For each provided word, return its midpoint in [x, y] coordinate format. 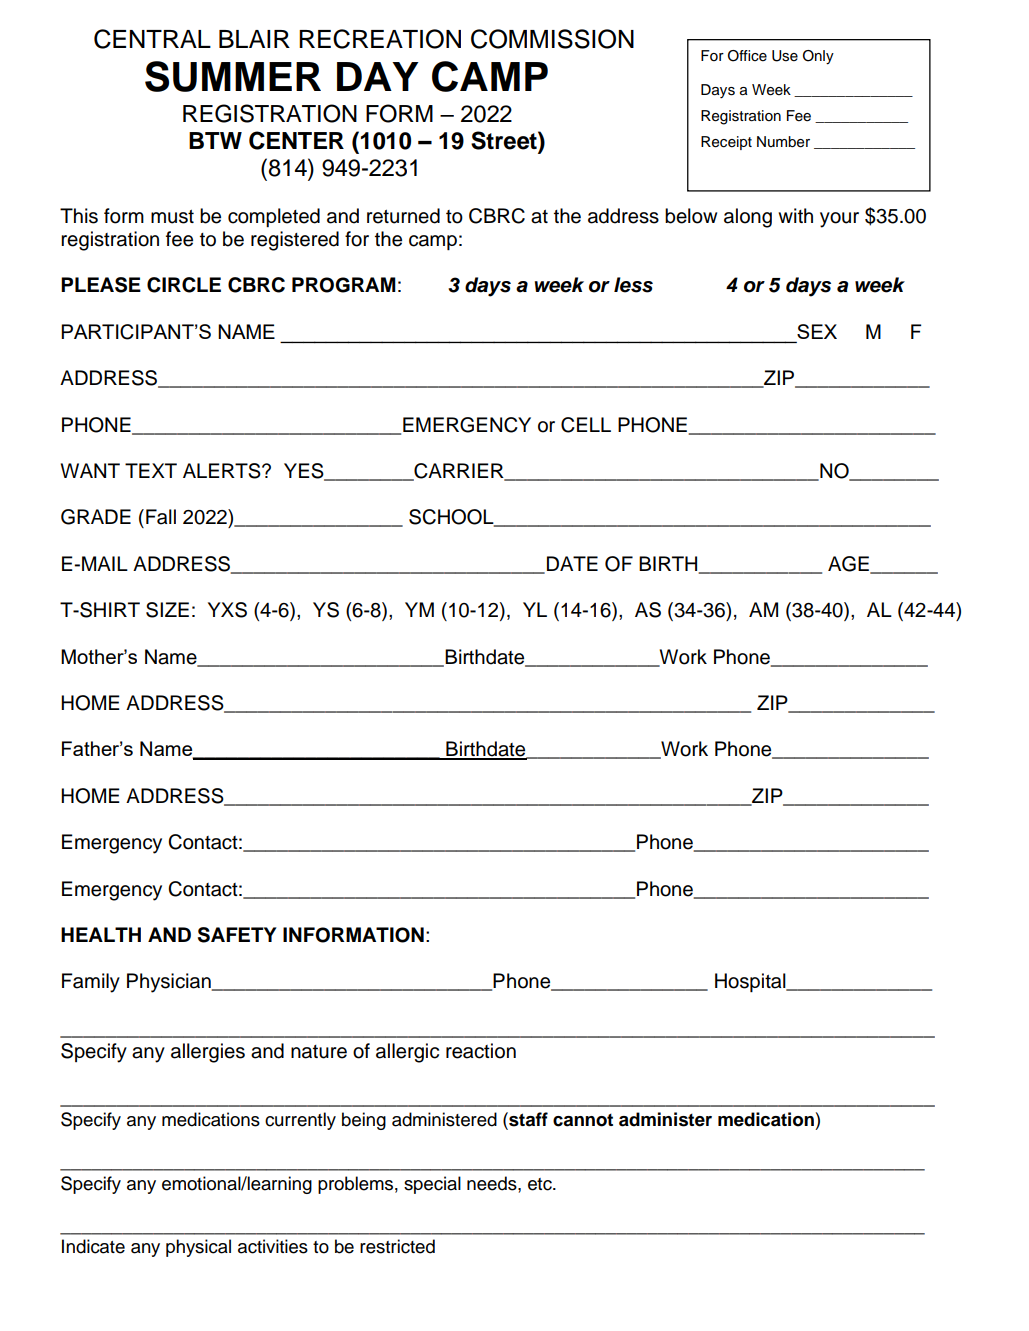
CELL [586, 425]
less [633, 285]
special [432, 1185]
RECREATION [380, 39]
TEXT [151, 470]
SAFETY [237, 935]
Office [747, 56]
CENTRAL [152, 39]
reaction [481, 1051]
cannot [583, 1120]
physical [198, 1248]
